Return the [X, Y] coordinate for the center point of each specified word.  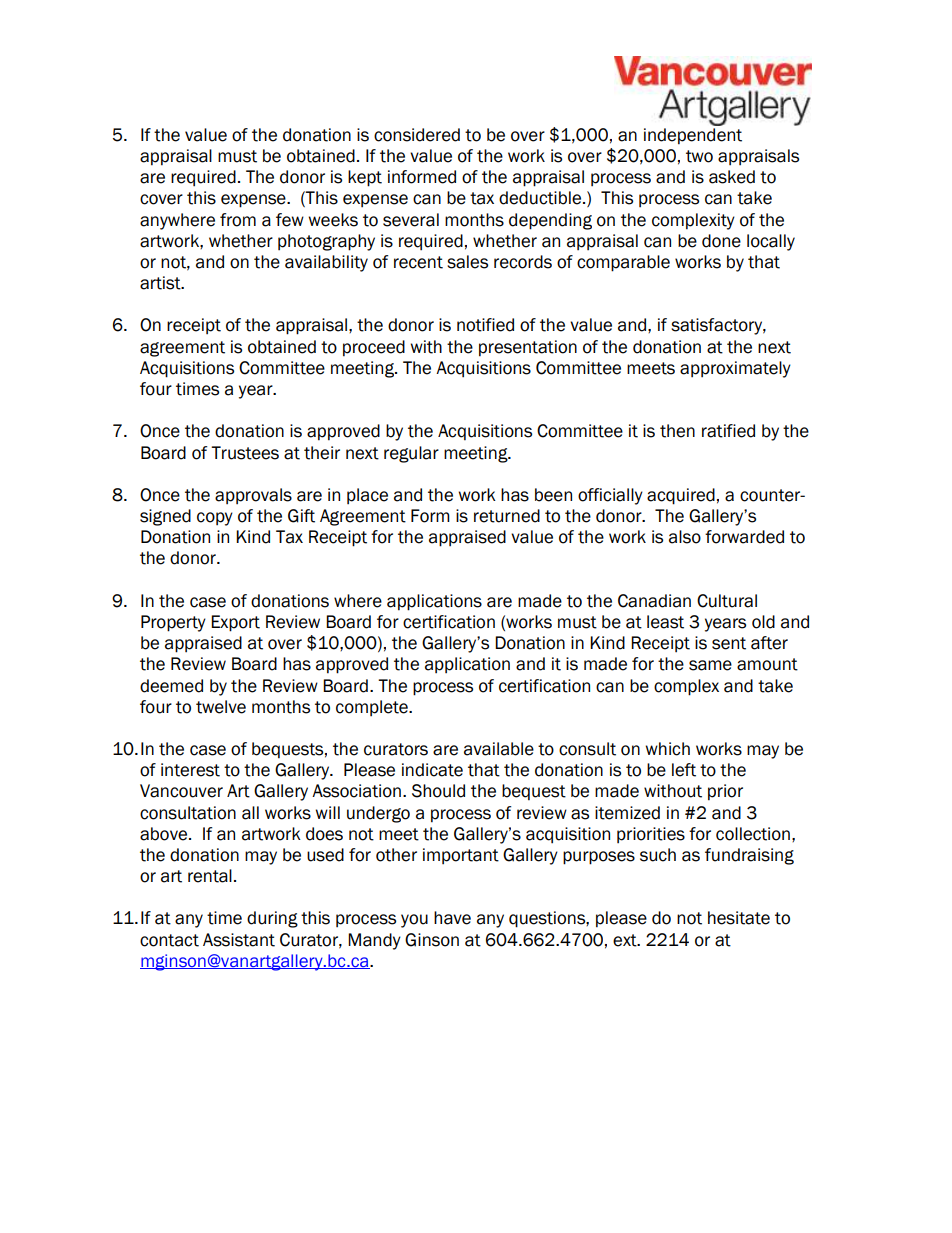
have [452, 918]
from [238, 220]
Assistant [239, 940]
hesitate [739, 918]
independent [693, 136]
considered [417, 135]
